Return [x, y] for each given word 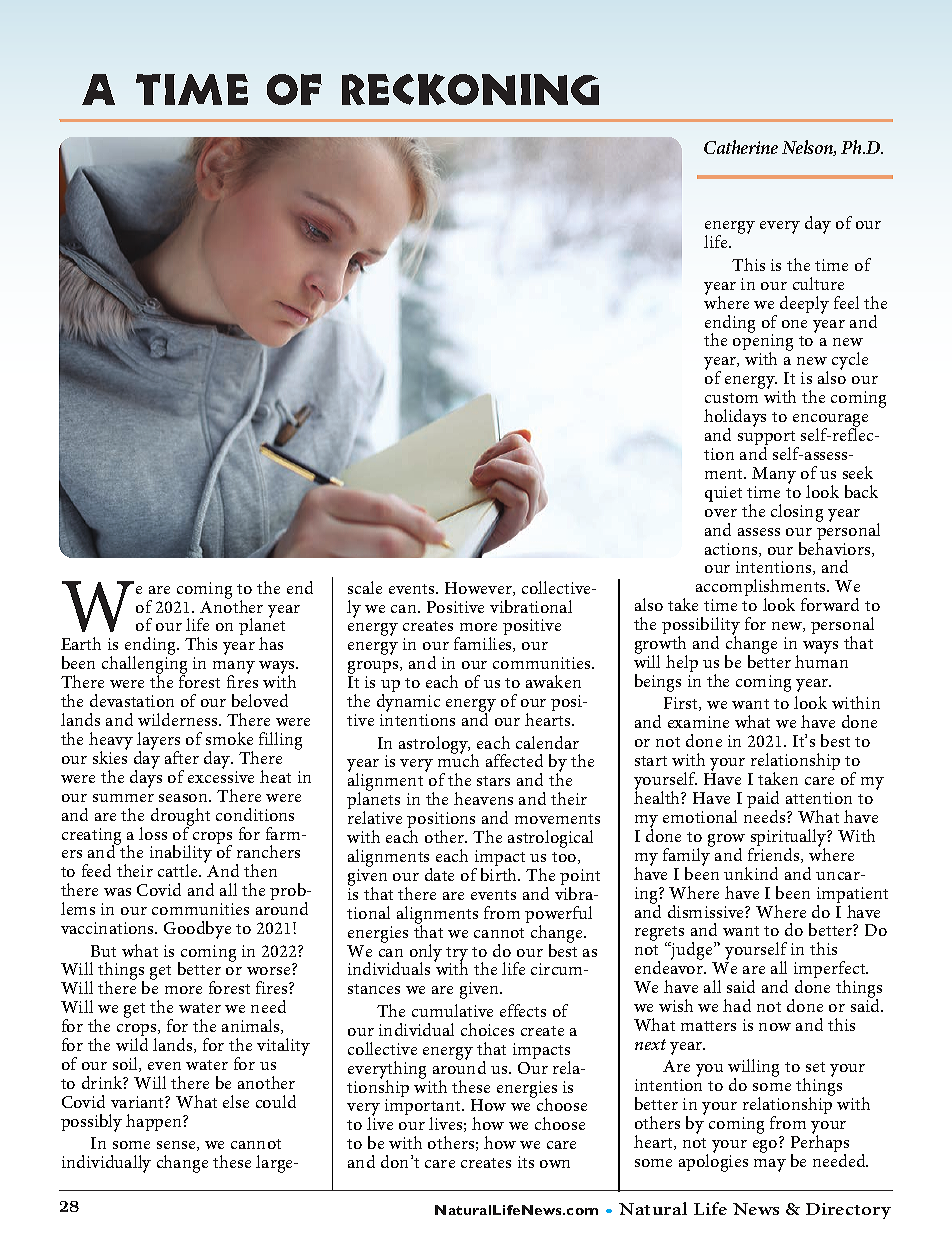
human [821, 660]
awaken [553, 681]
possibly [91, 1123]
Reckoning [470, 89]
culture [818, 283]
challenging [144, 665]
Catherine [741, 147]
